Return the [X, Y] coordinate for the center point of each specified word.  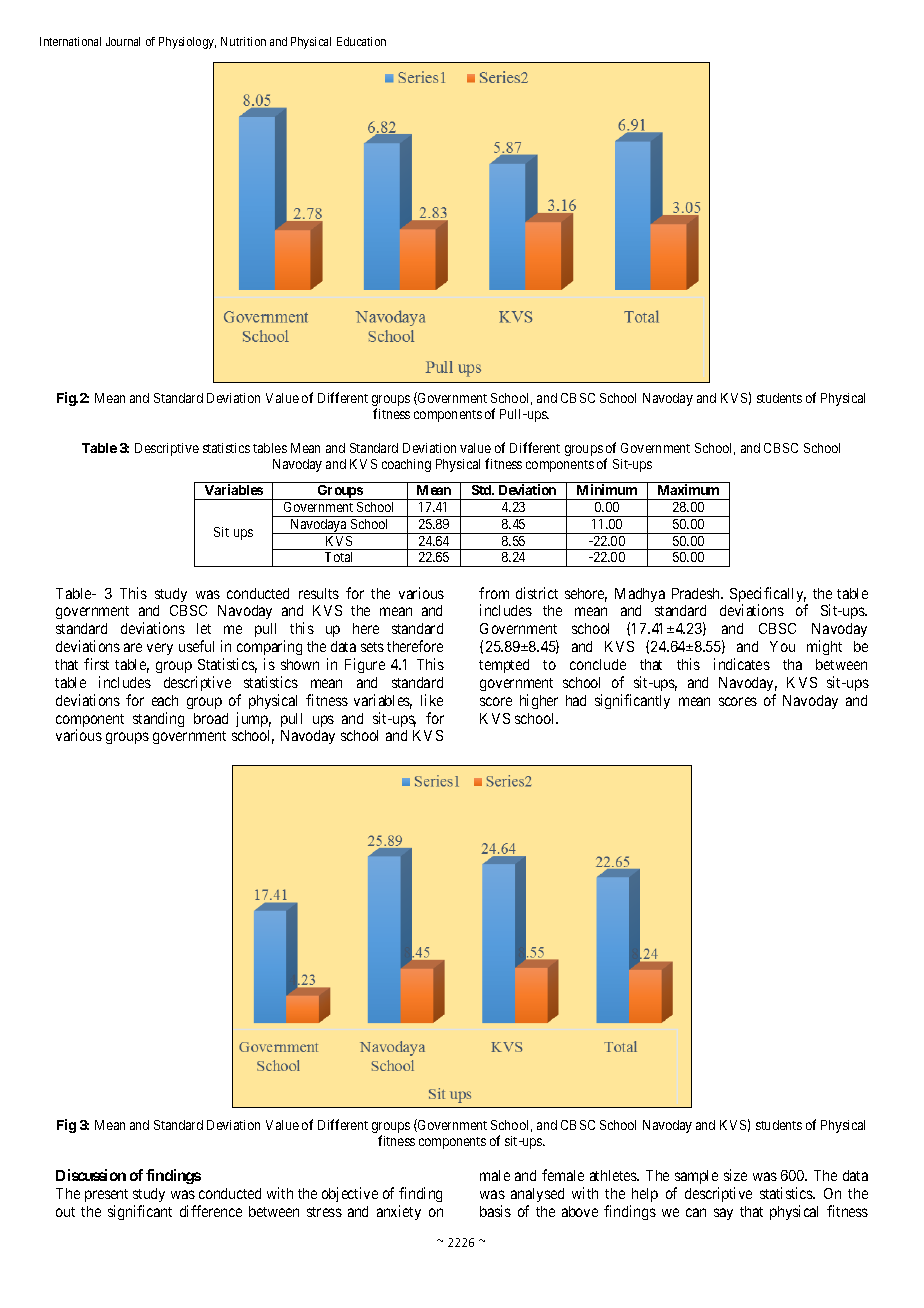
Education [361, 41]
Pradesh [697, 593]
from [494, 593]
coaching [406, 465]
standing [158, 719]
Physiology [187, 43]
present [106, 1195]
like [432, 700]
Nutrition [243, 41]
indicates [742, 664]
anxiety [399, 1212]
